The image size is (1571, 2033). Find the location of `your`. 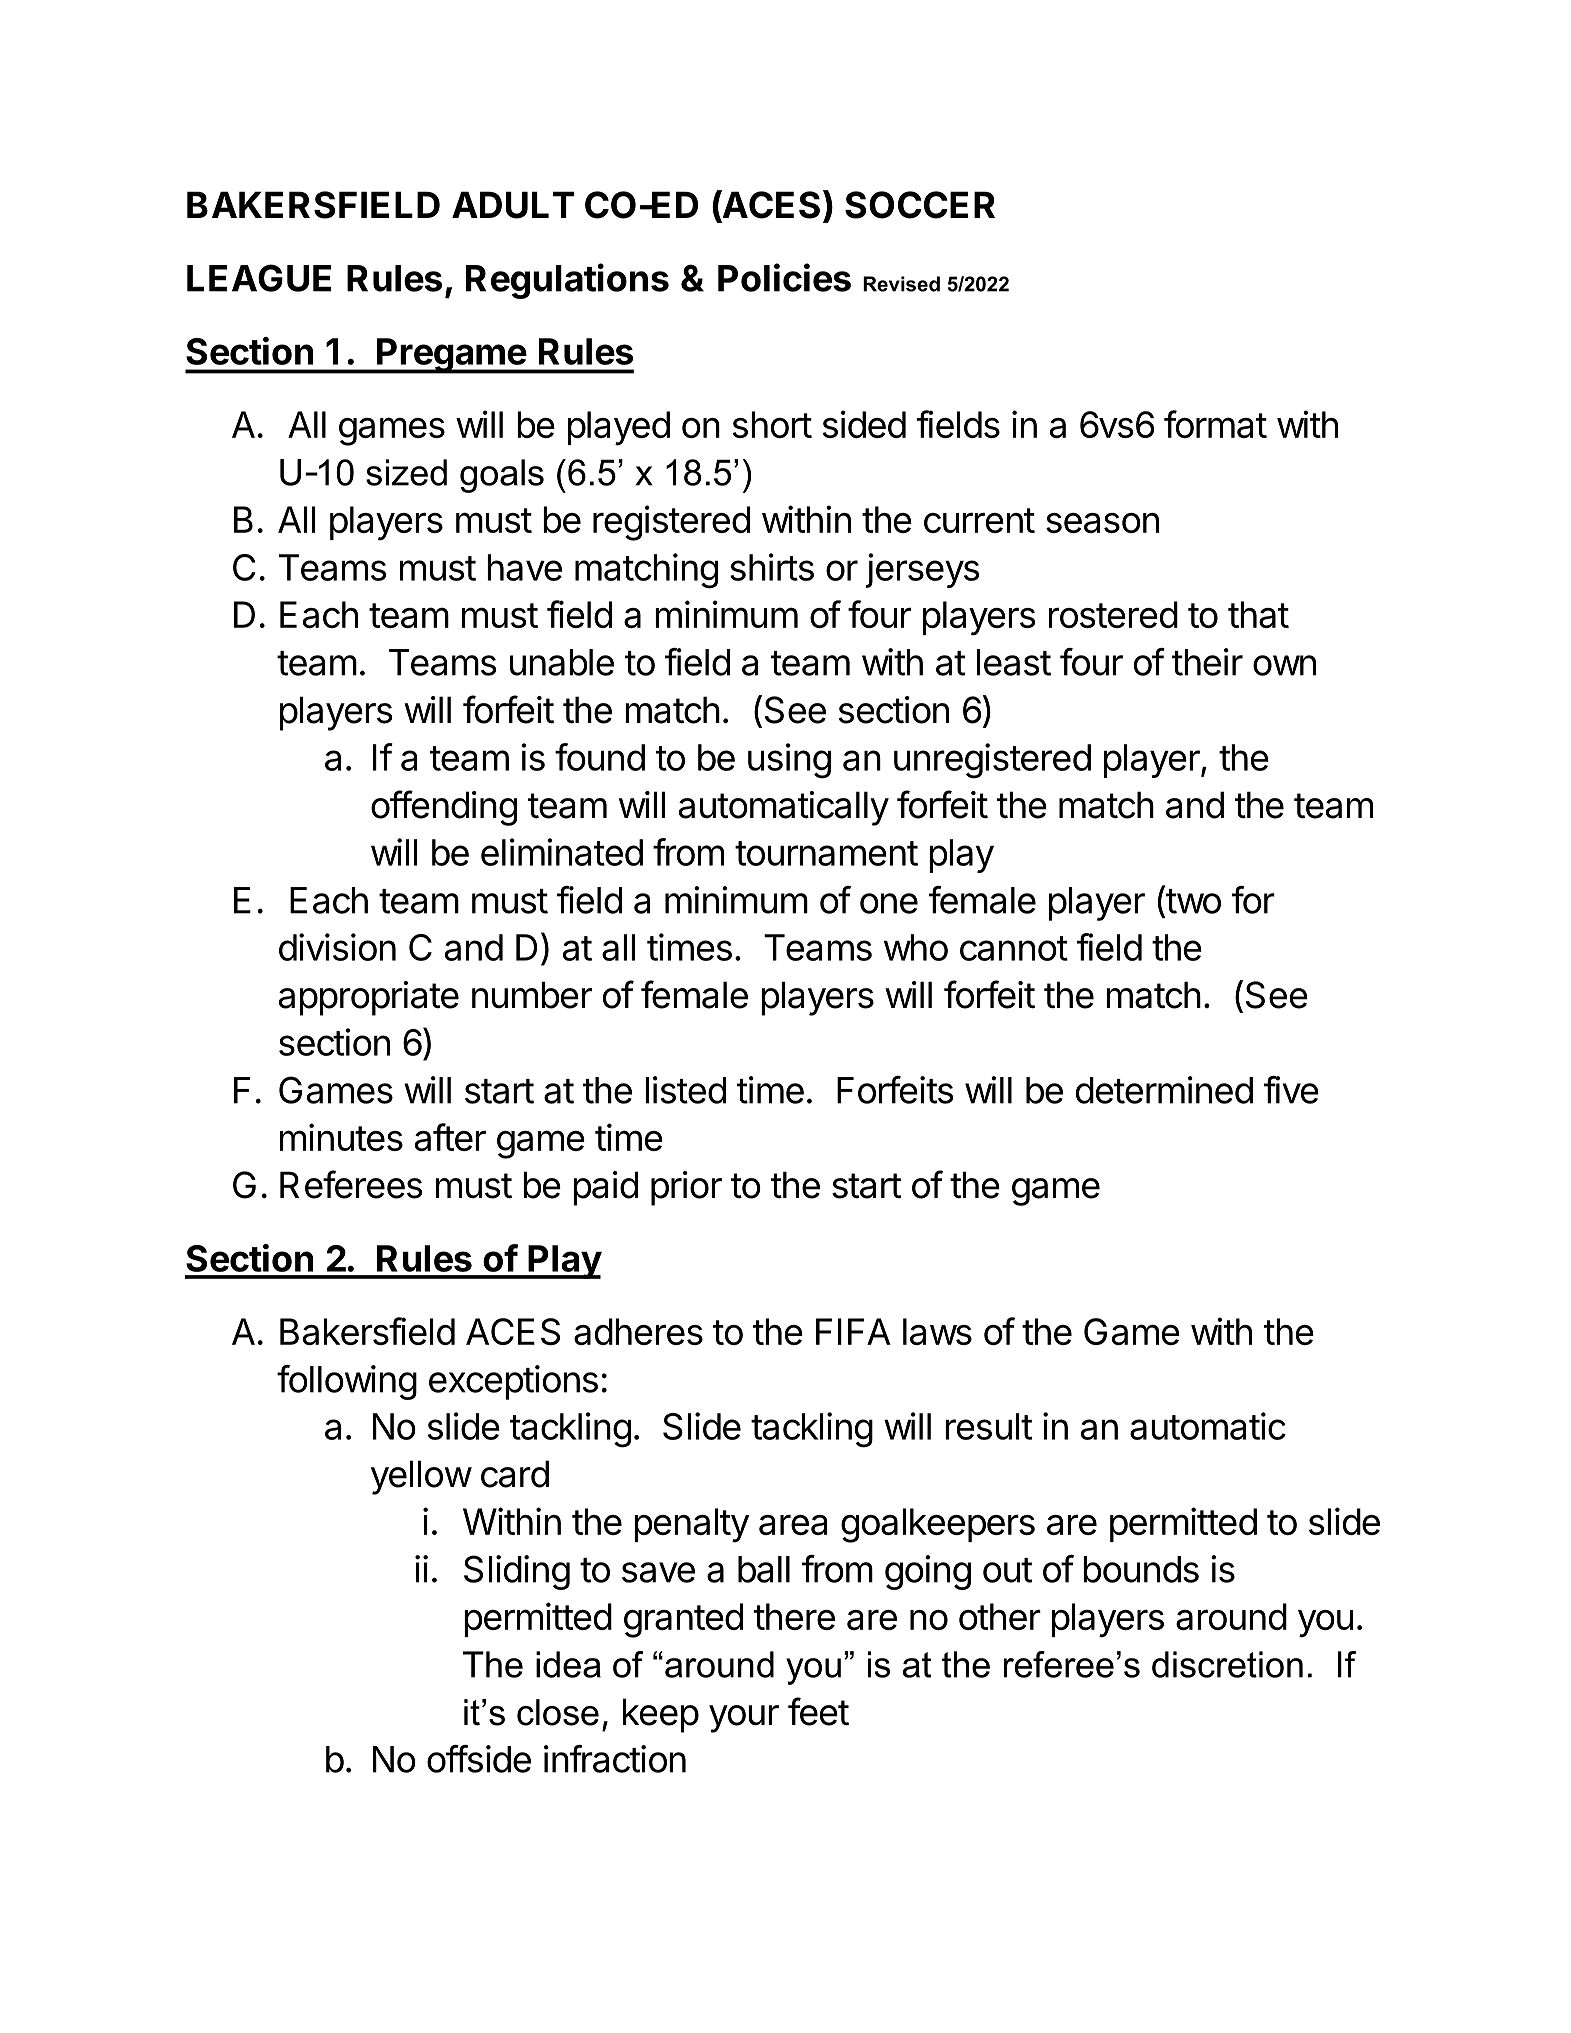

your is located at coordinates (744, 1719).
